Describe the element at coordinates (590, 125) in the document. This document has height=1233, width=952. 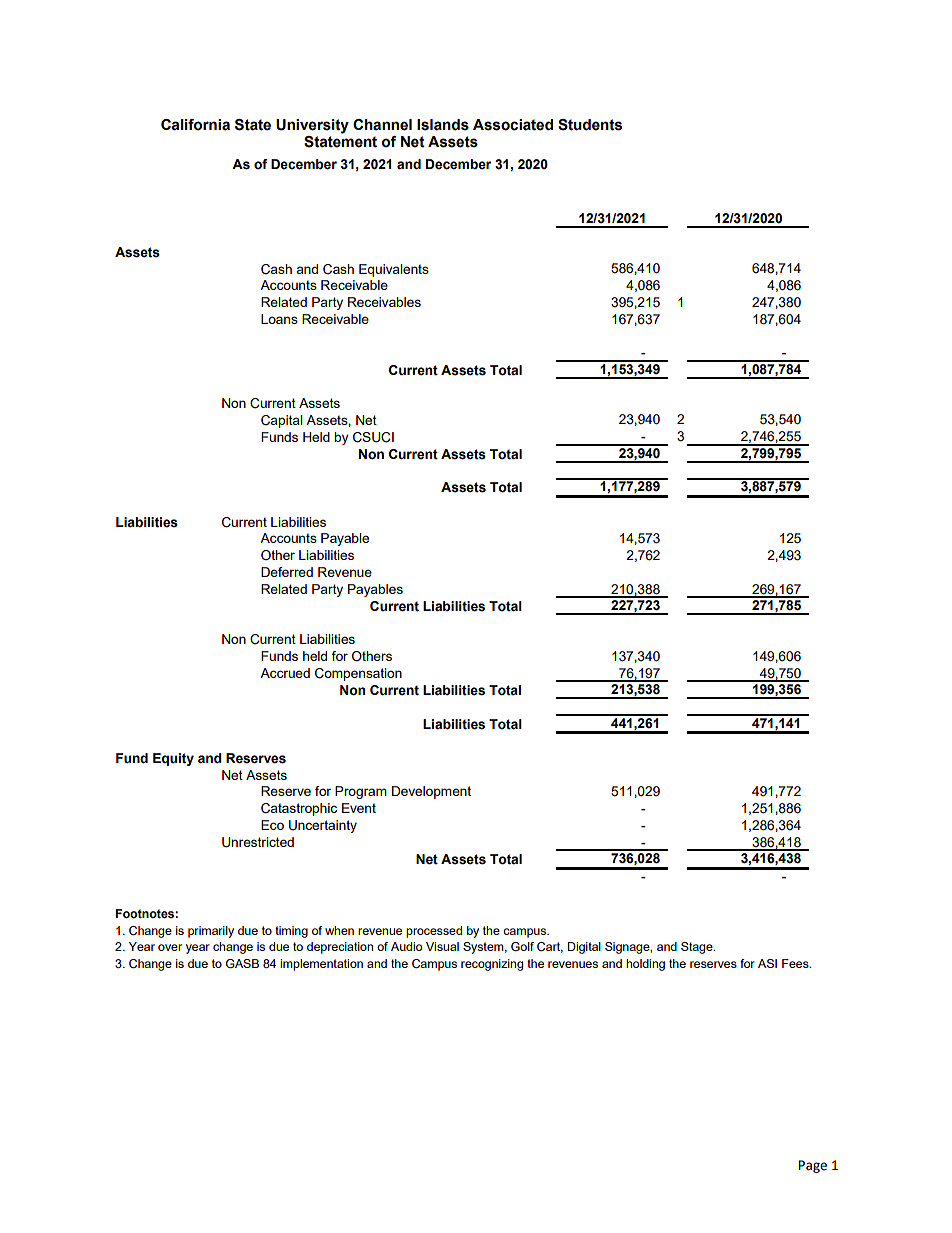
I see `Students` at that location.
